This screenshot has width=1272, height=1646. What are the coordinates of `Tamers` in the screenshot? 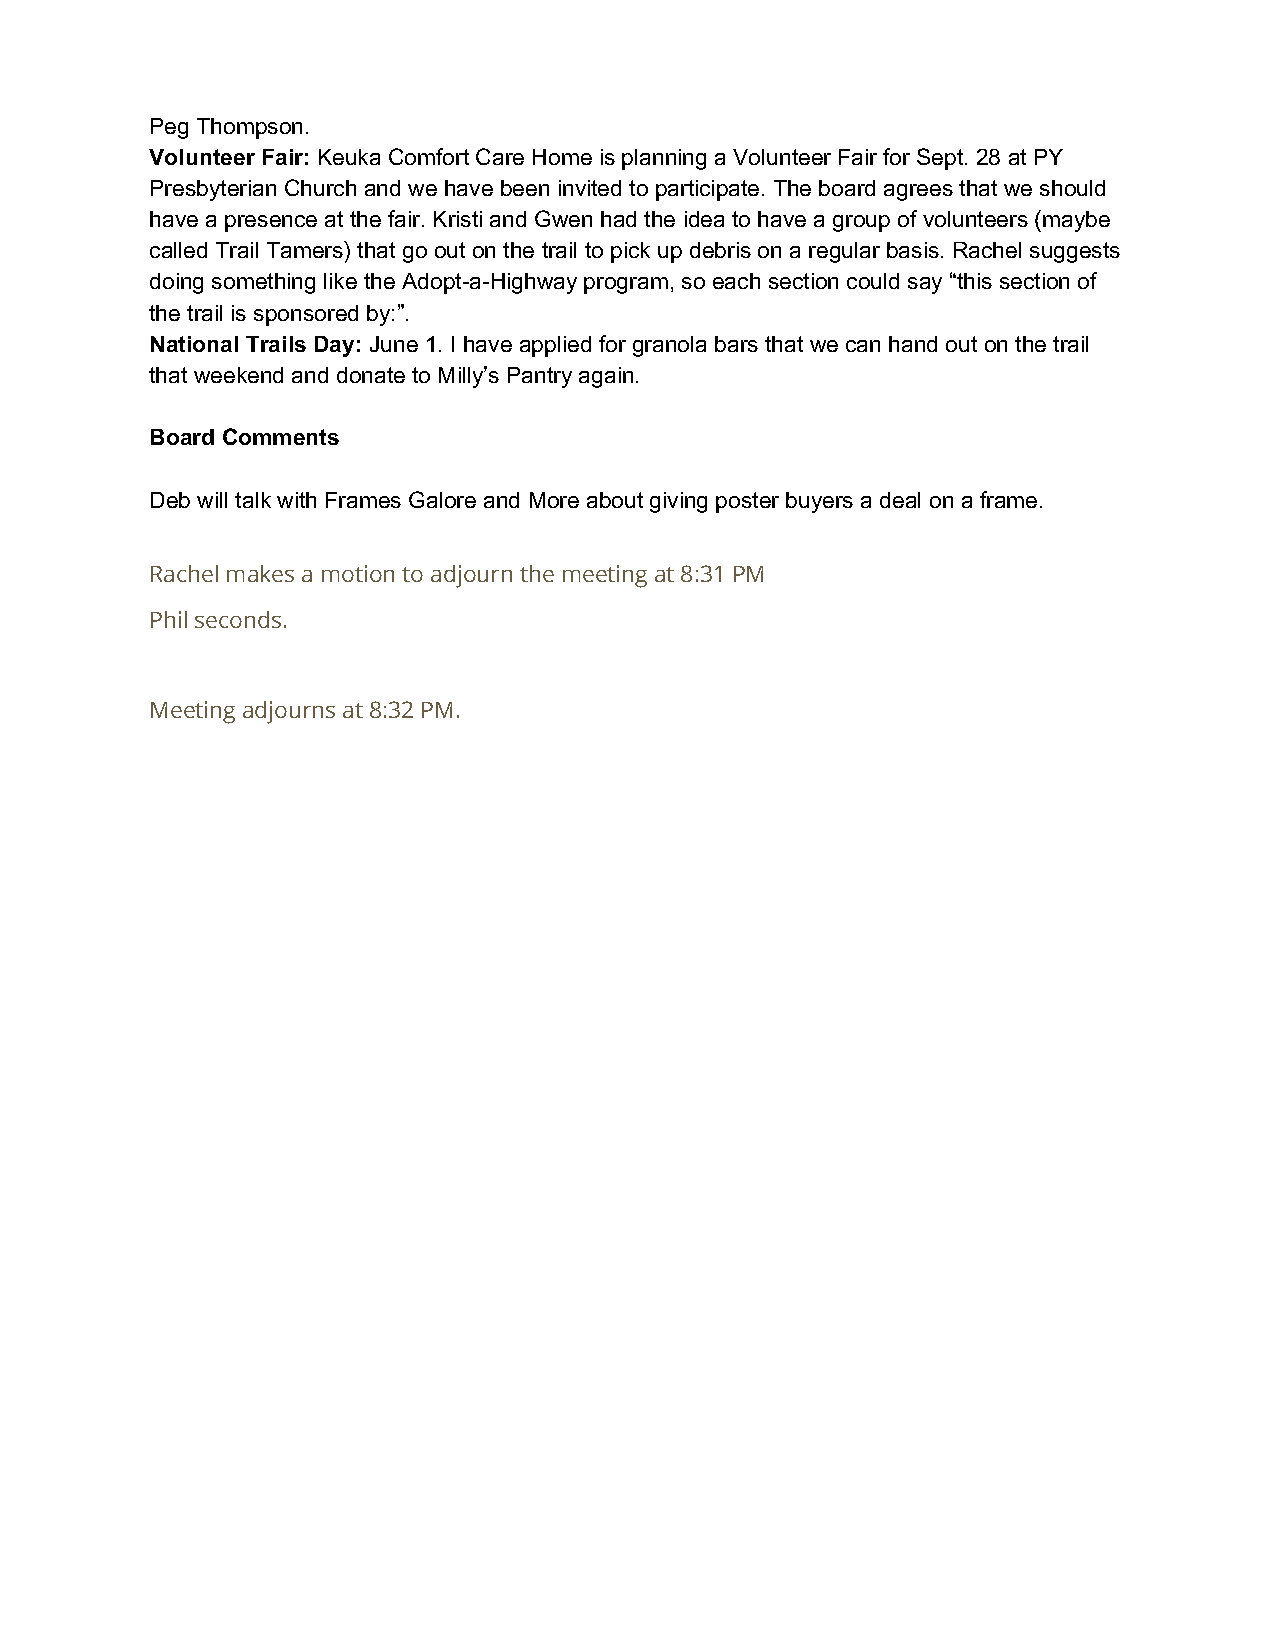 It's located at (306, 249).
